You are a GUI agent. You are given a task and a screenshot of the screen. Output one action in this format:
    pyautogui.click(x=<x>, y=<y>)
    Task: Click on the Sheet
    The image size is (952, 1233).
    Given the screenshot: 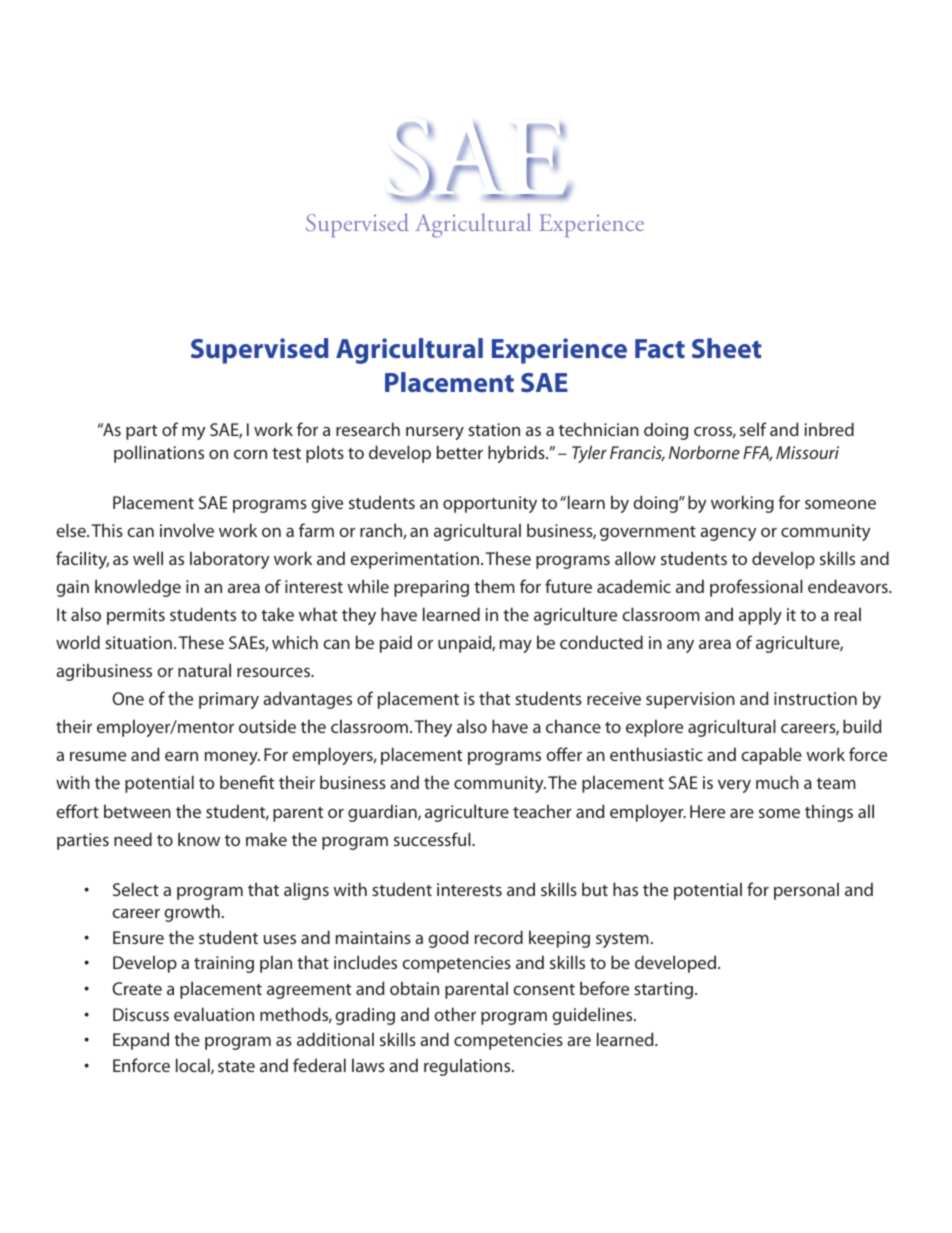 What is the action you would take?
    pyautogui.click(x=726, y=348)
